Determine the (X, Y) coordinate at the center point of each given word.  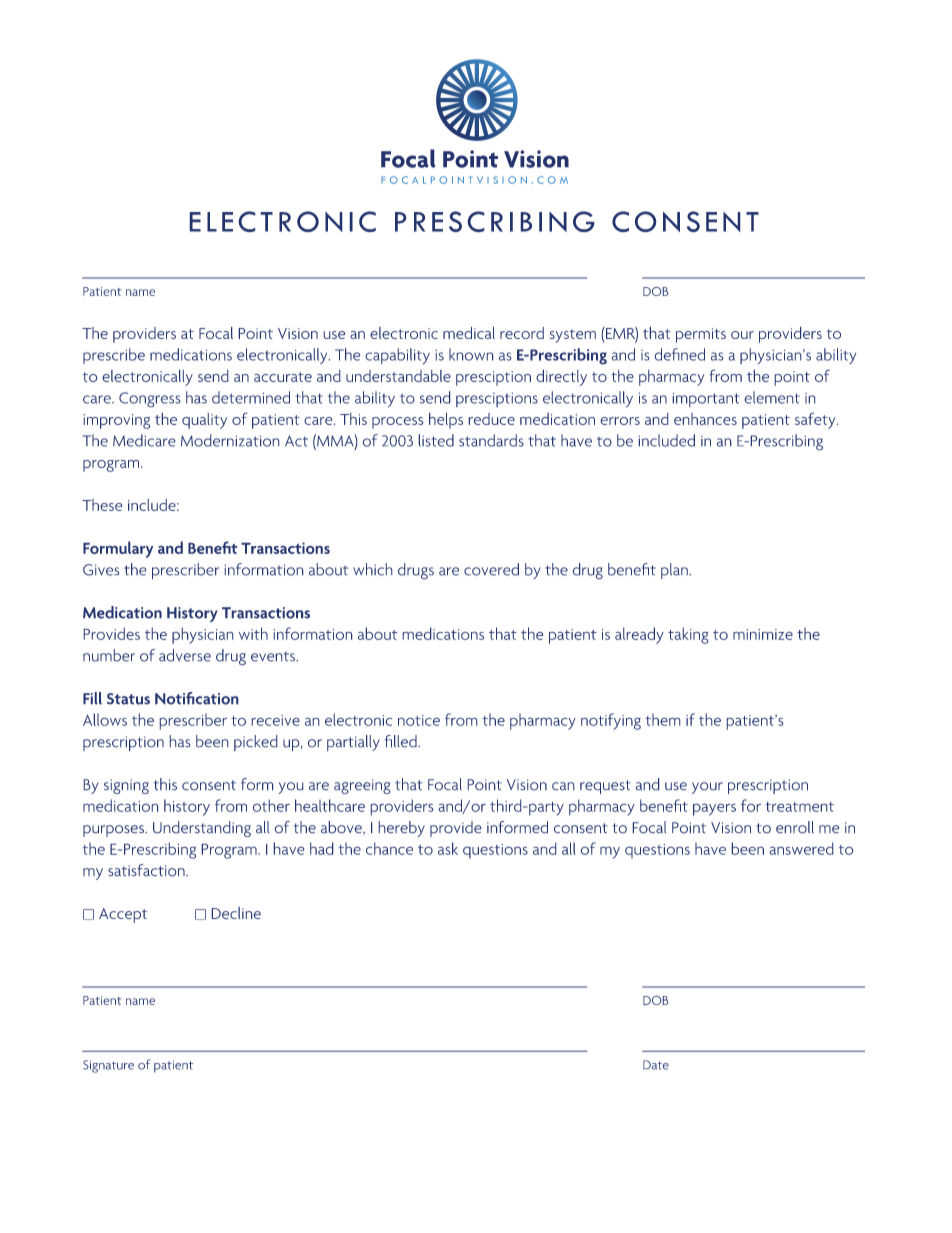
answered (801, 848)
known (471, 354)
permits (701, 335)
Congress (149, 399)
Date (656, 1065)
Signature (108, 1066)
